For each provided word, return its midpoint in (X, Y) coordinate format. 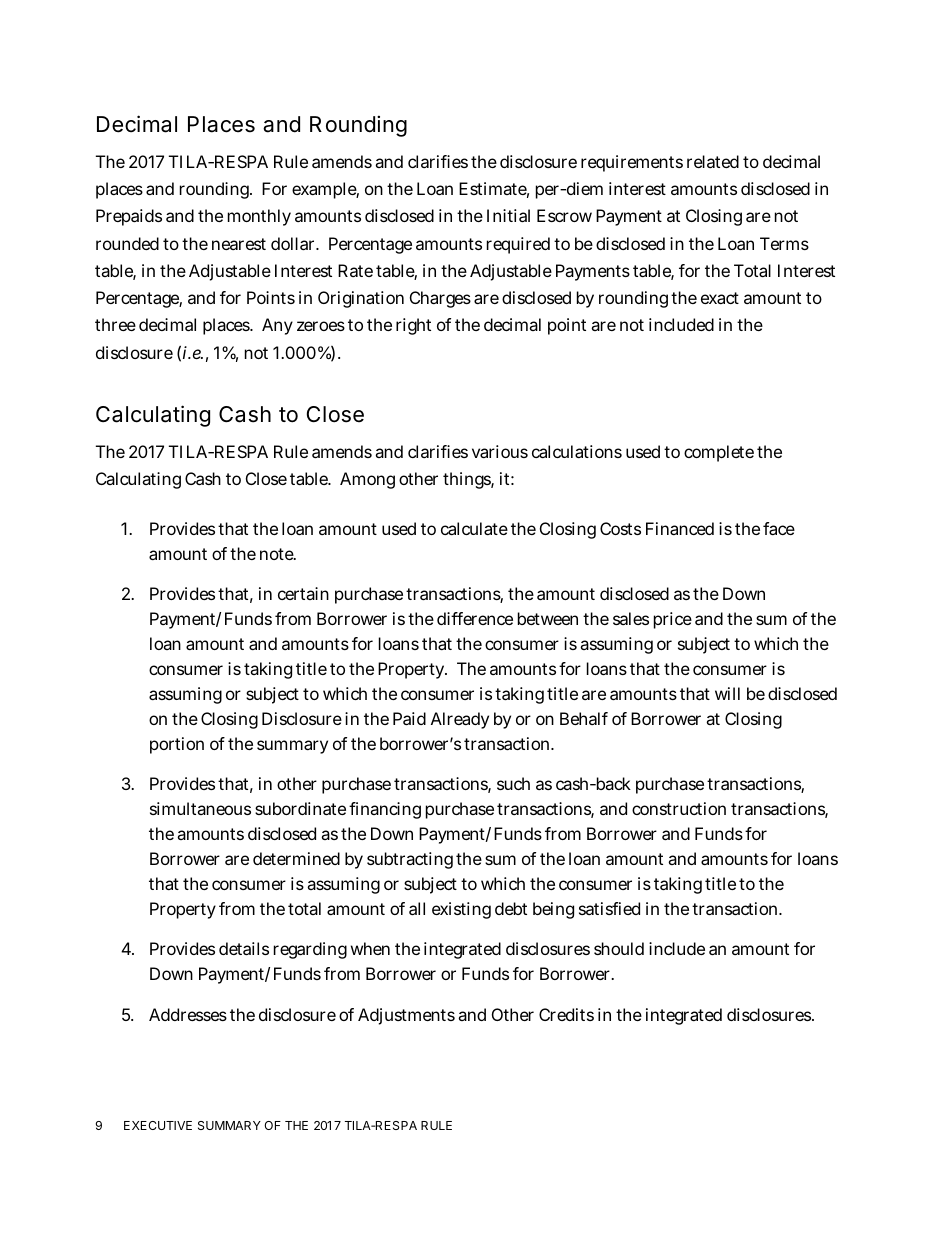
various (500, 451)
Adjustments (406, 1016)
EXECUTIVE (158, 1125)
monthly (259, 217)
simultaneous (200, 808)
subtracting (410, 860)
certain (303, 593)
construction (679, 808)
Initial (508, 215)
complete (719, 453)
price (673, 620)
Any (277, 326)
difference (475, 618)
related (713, 161)
